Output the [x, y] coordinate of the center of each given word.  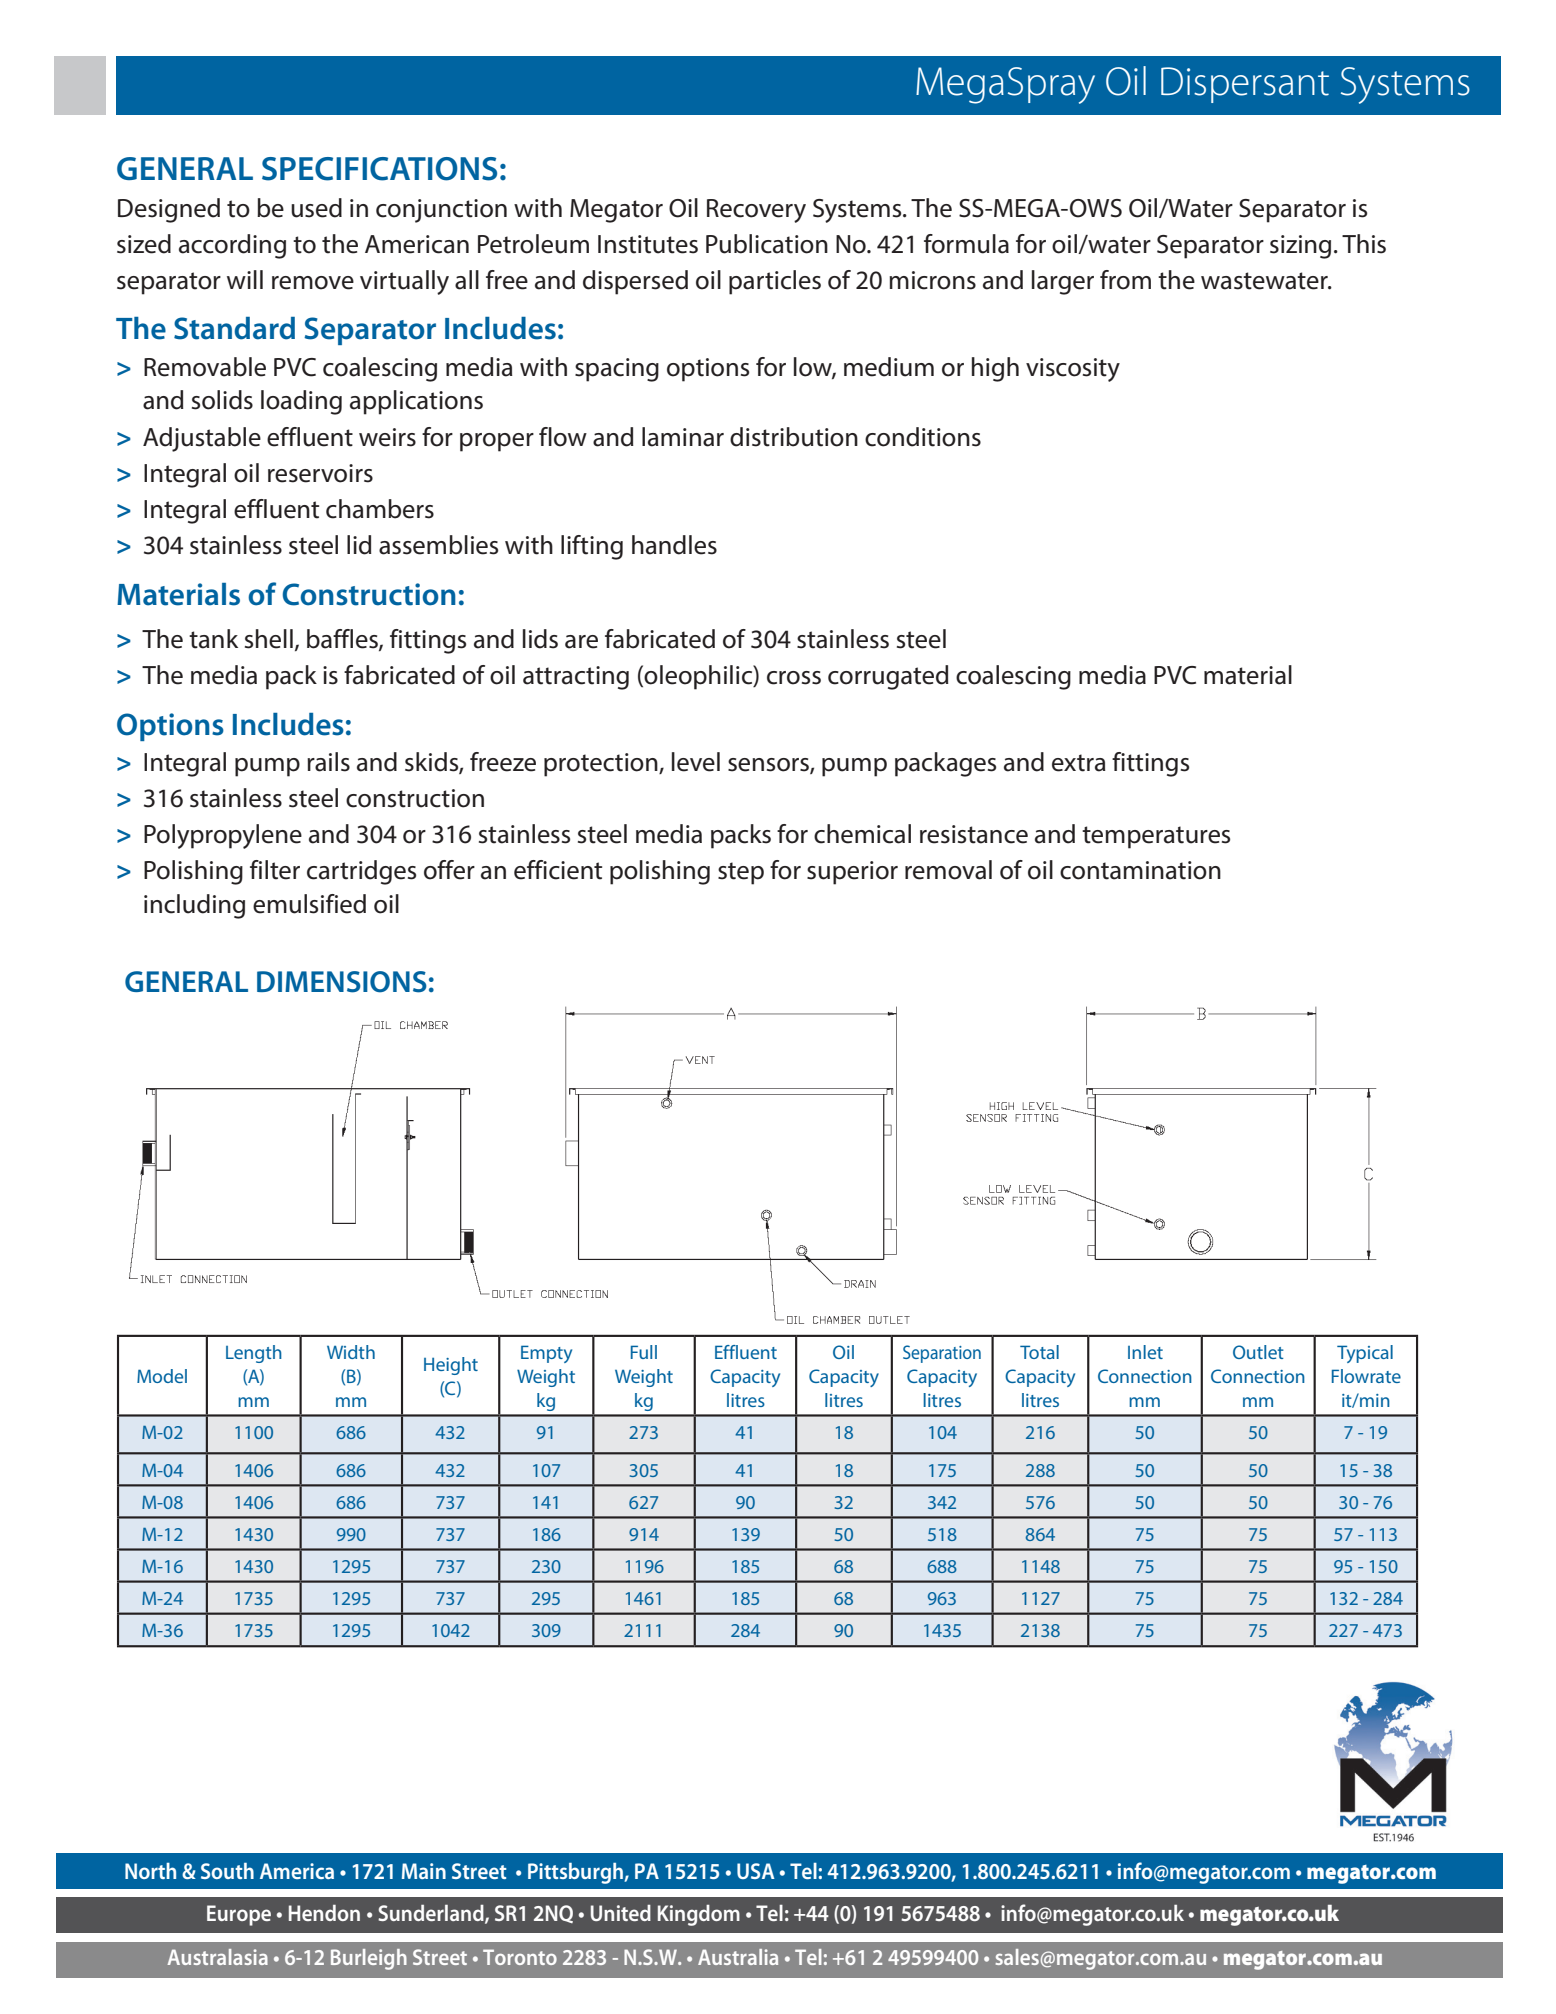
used [316, 208]
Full [644, 1352]
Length [254, 1354]
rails [328, 762]
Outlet [1258, 1352]
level [696, 762]
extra [1079, 763]
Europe [239, 1915]
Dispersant [1245, 85]
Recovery [756, 211]
